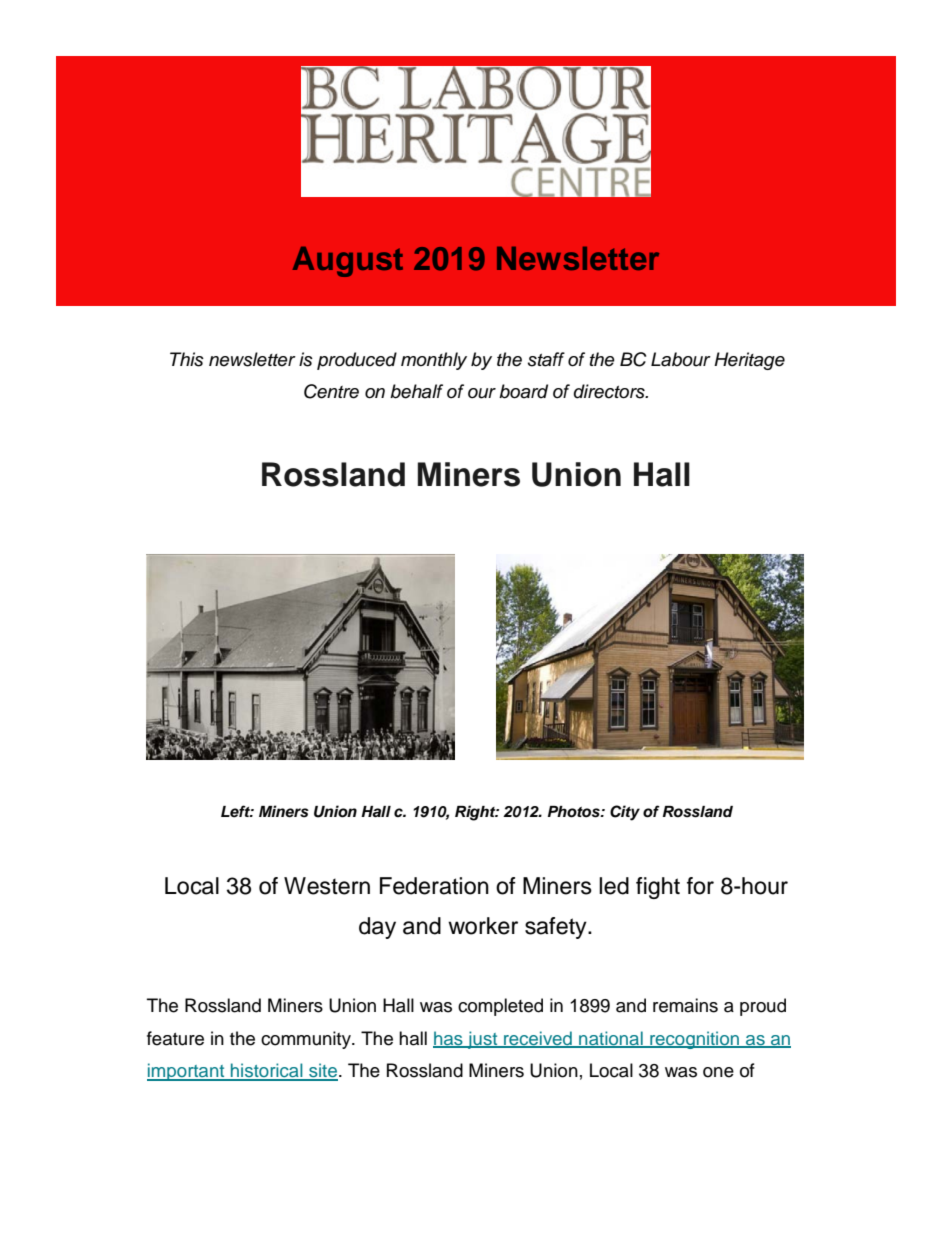 The height and width of the document is (1233, 952). What do you see at coordinates (681, 359) in the document?
I see `Labour` at bounding box center [681, 359].
